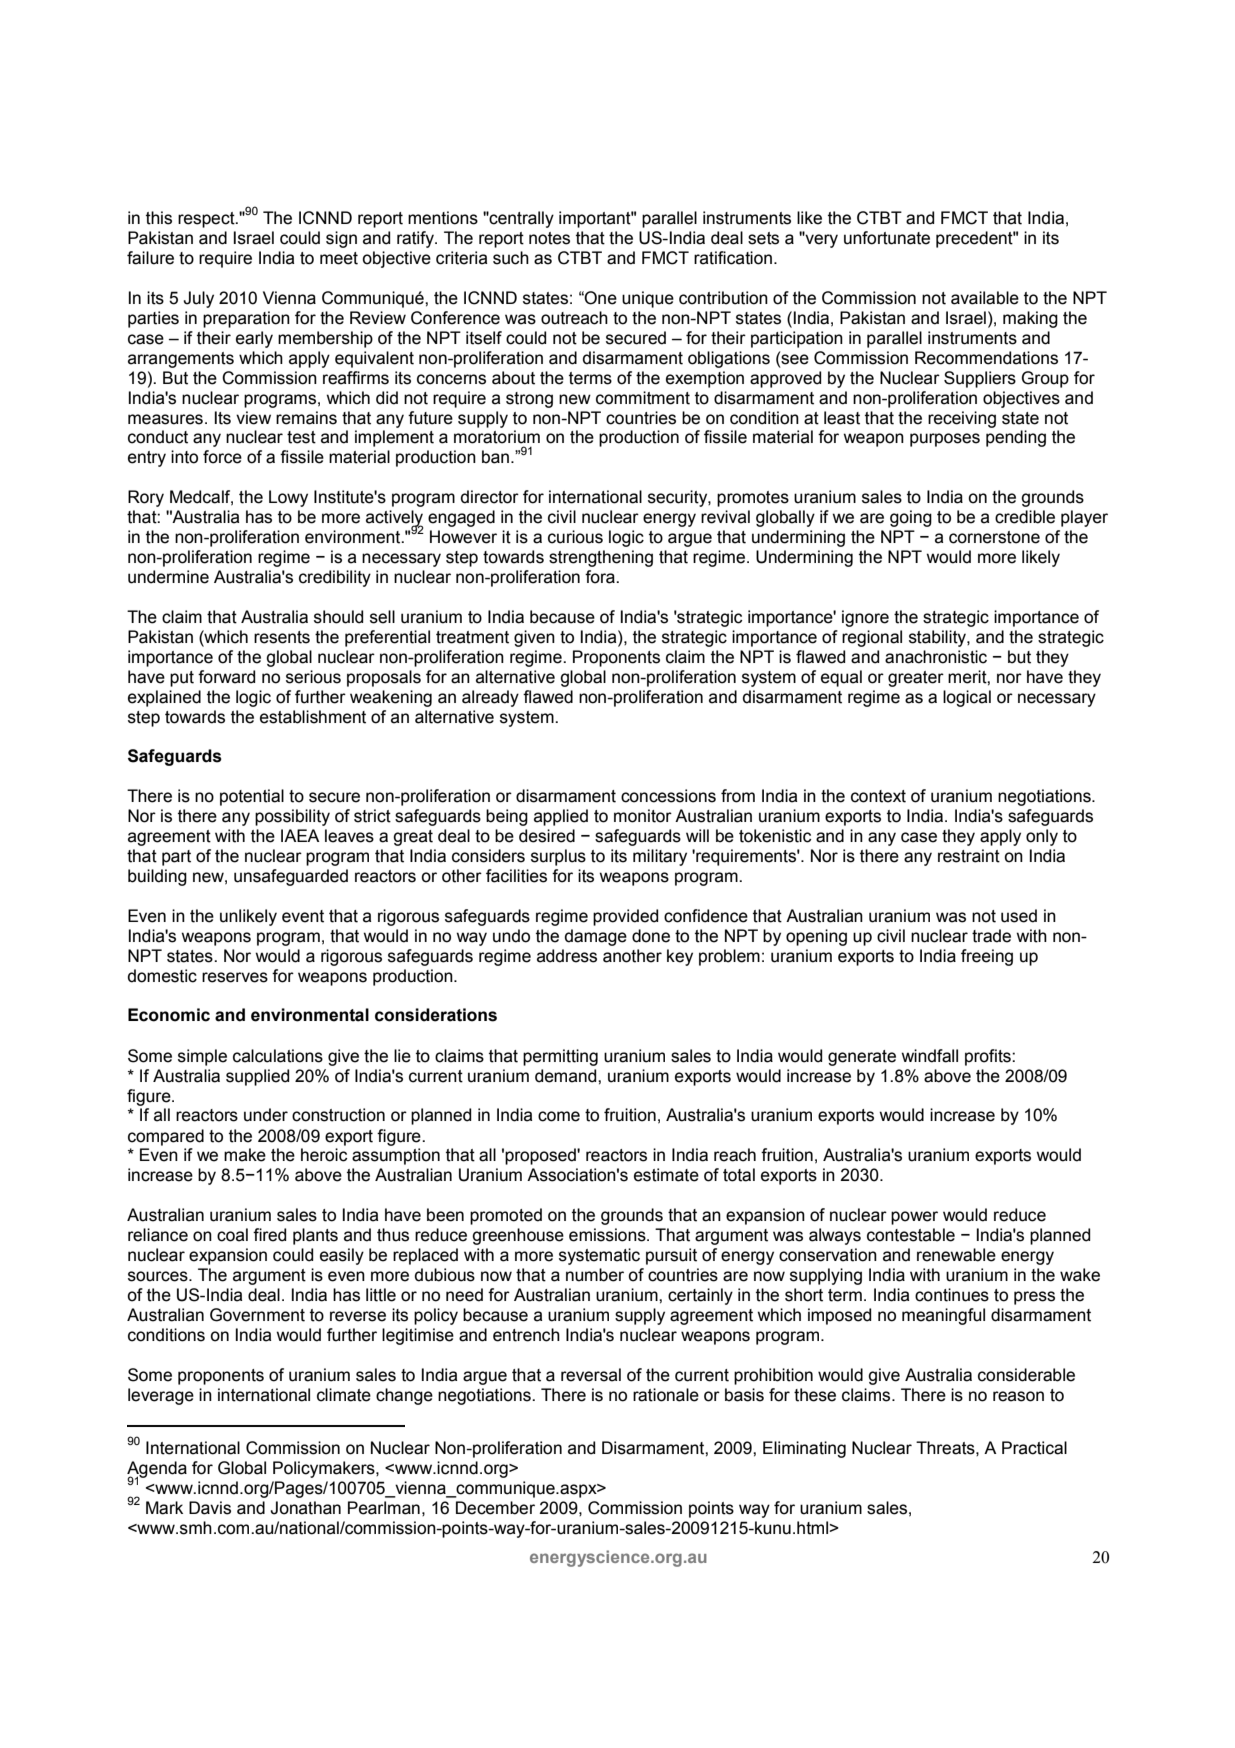  What do you see at coordinates (660, 857) in the screenshot?
I see `military` at bounding box center [660, 857].
